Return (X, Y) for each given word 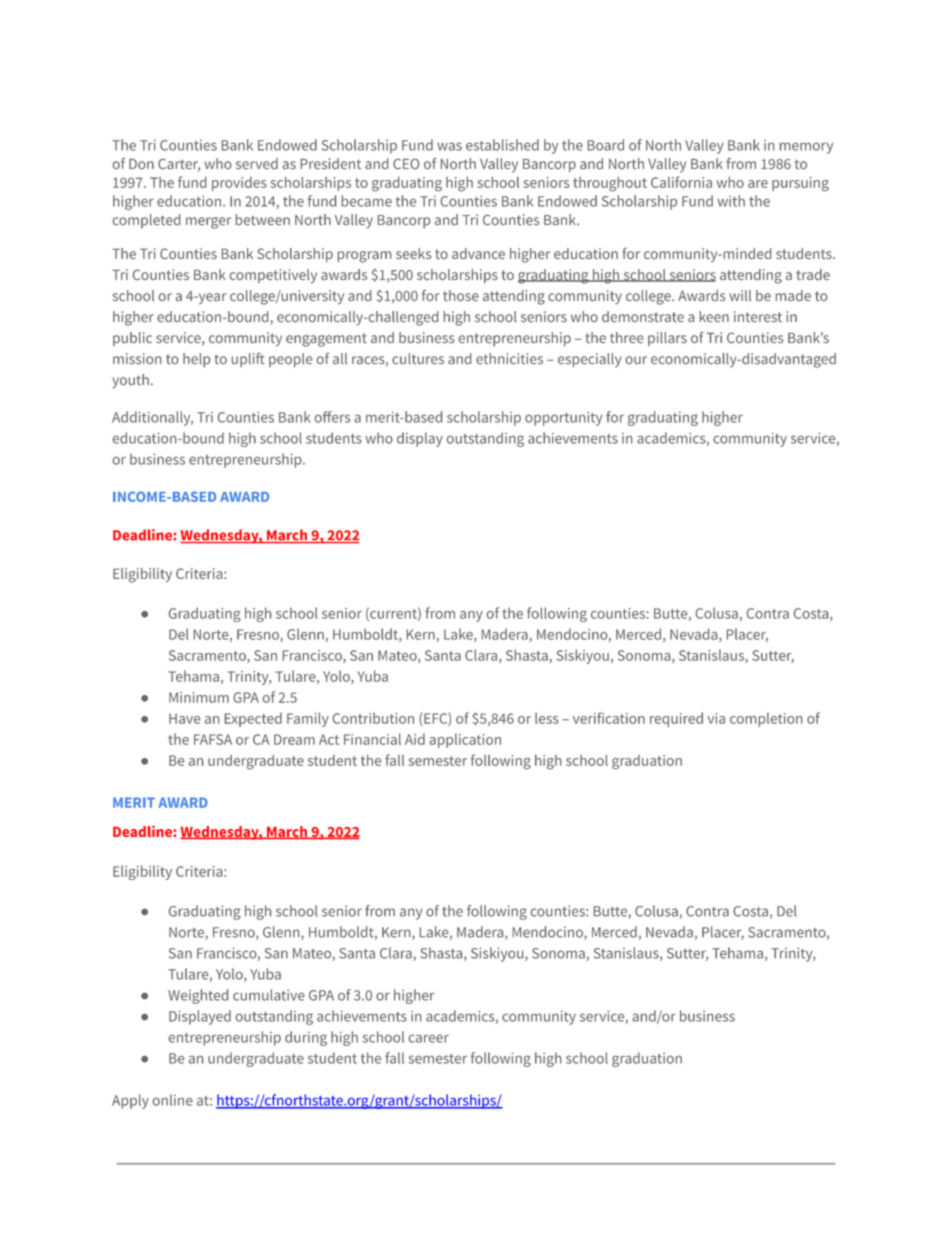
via (716, 718)
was (449, 146)
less (546, 718)
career (429, 1038)
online (173, 1100)
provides (239, 184)
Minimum (199, 697)
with (731, 201)
